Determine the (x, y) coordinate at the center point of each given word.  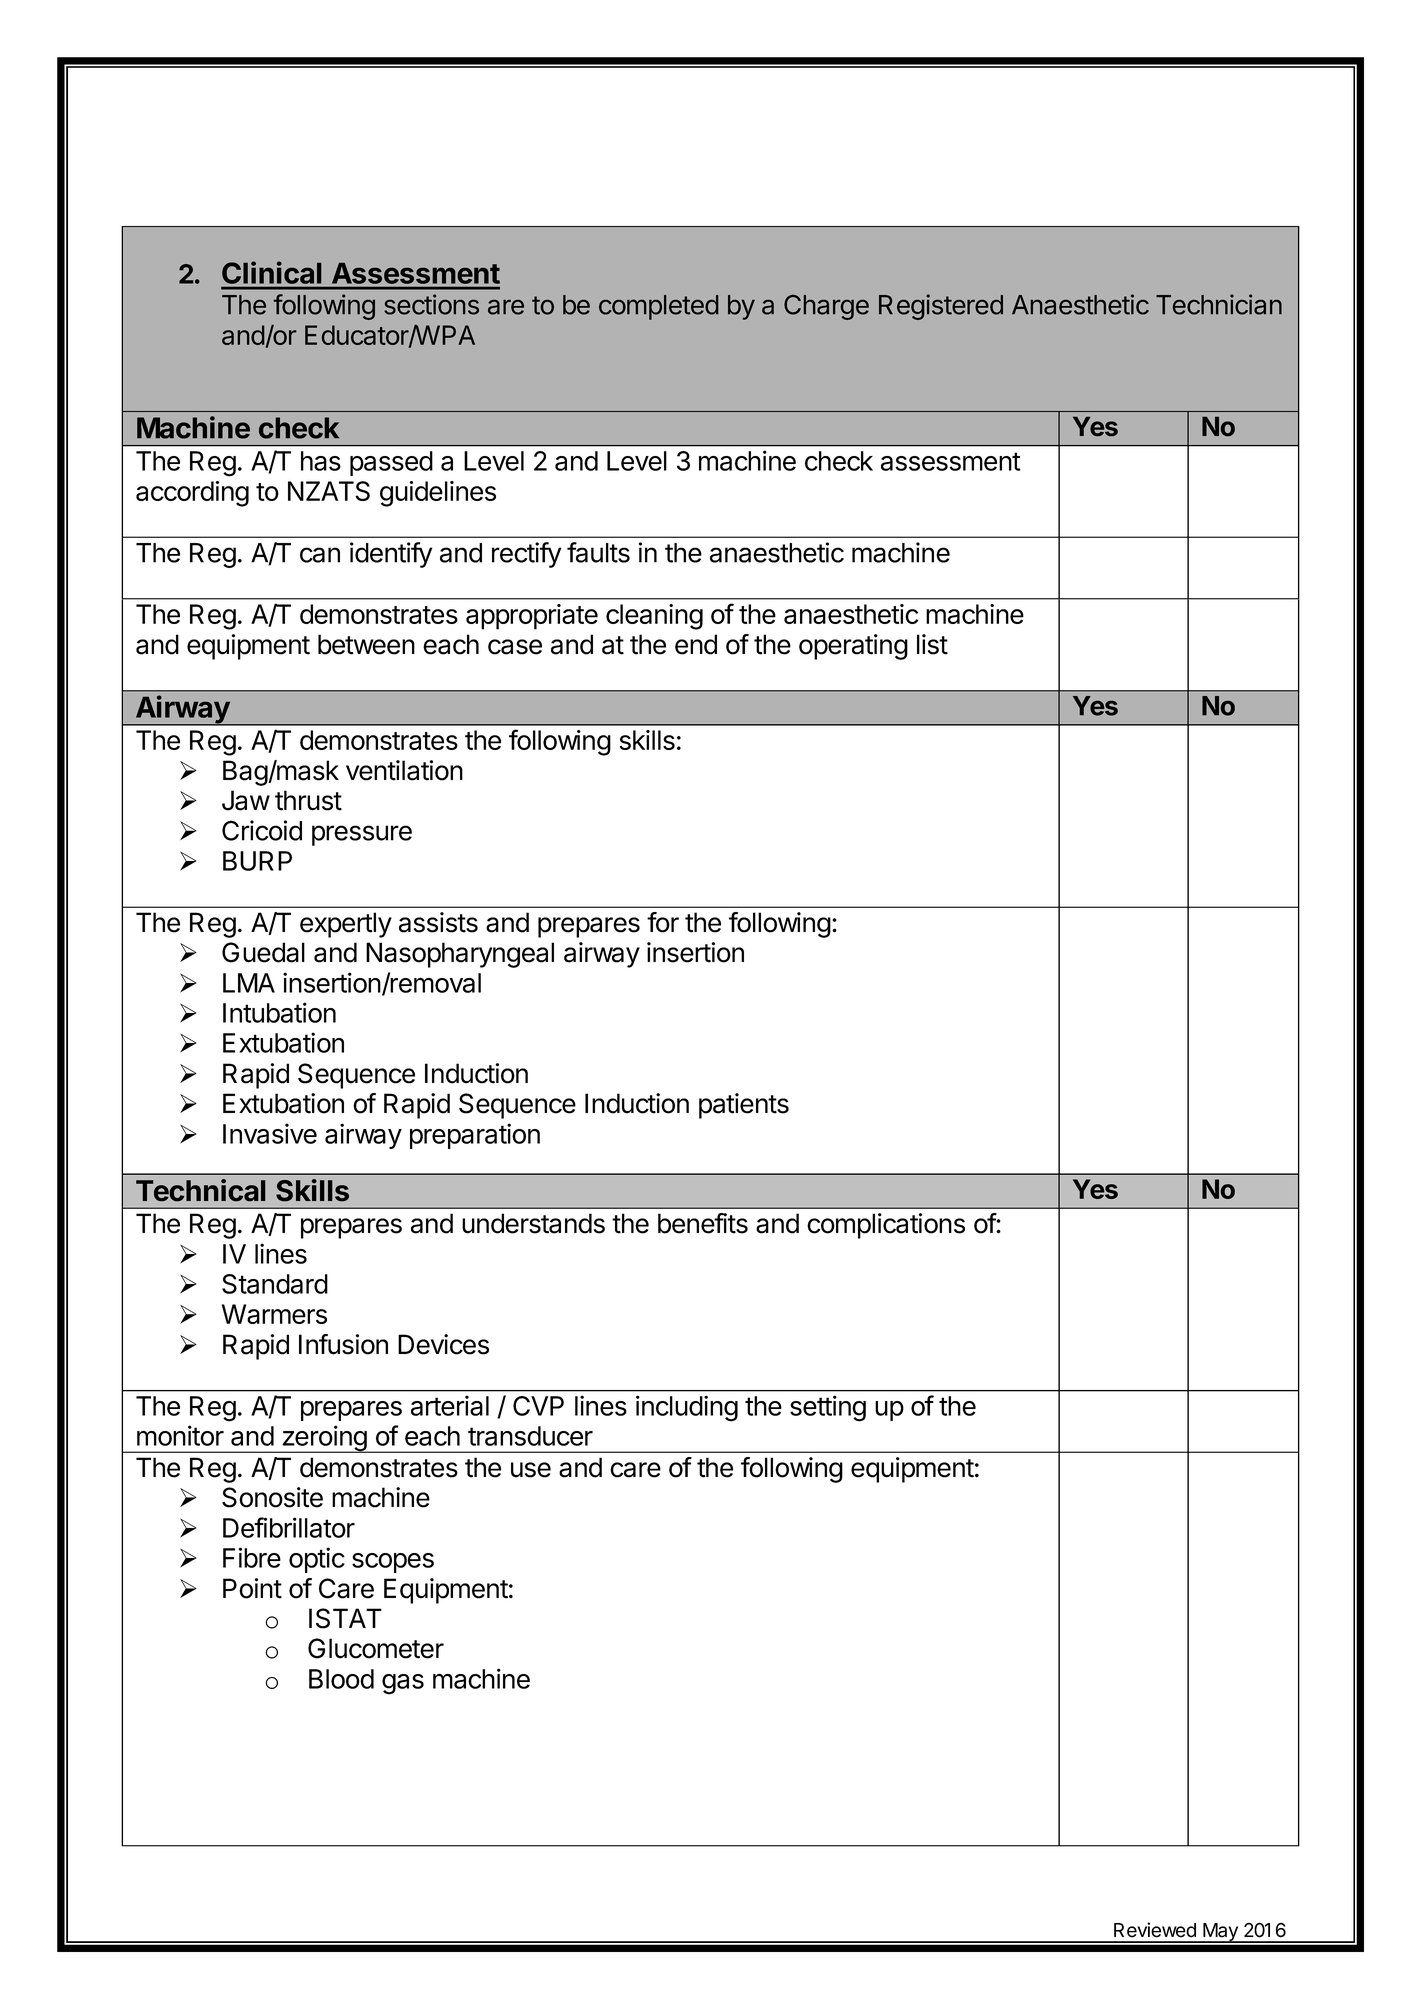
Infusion (343, 1344)
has (321, 461)
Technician (1219, 304)
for (663, 922)
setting (828, 1408)
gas (403, 1684)
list (932, 644)
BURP (257, 861)
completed (658, 307)
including (687, 1408)
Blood (341, 1679)
